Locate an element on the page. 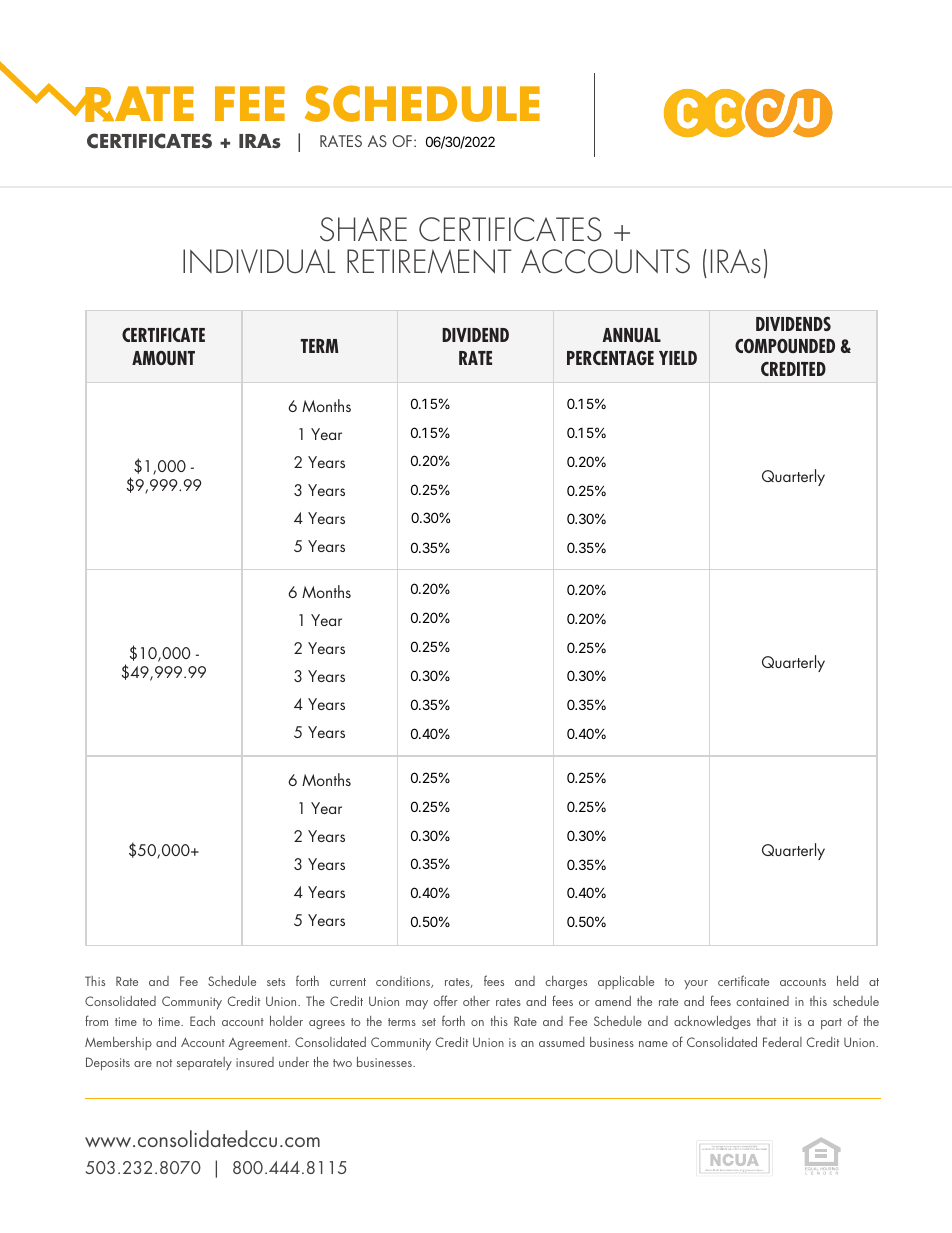  other is located at coordinates (476, 1001).
